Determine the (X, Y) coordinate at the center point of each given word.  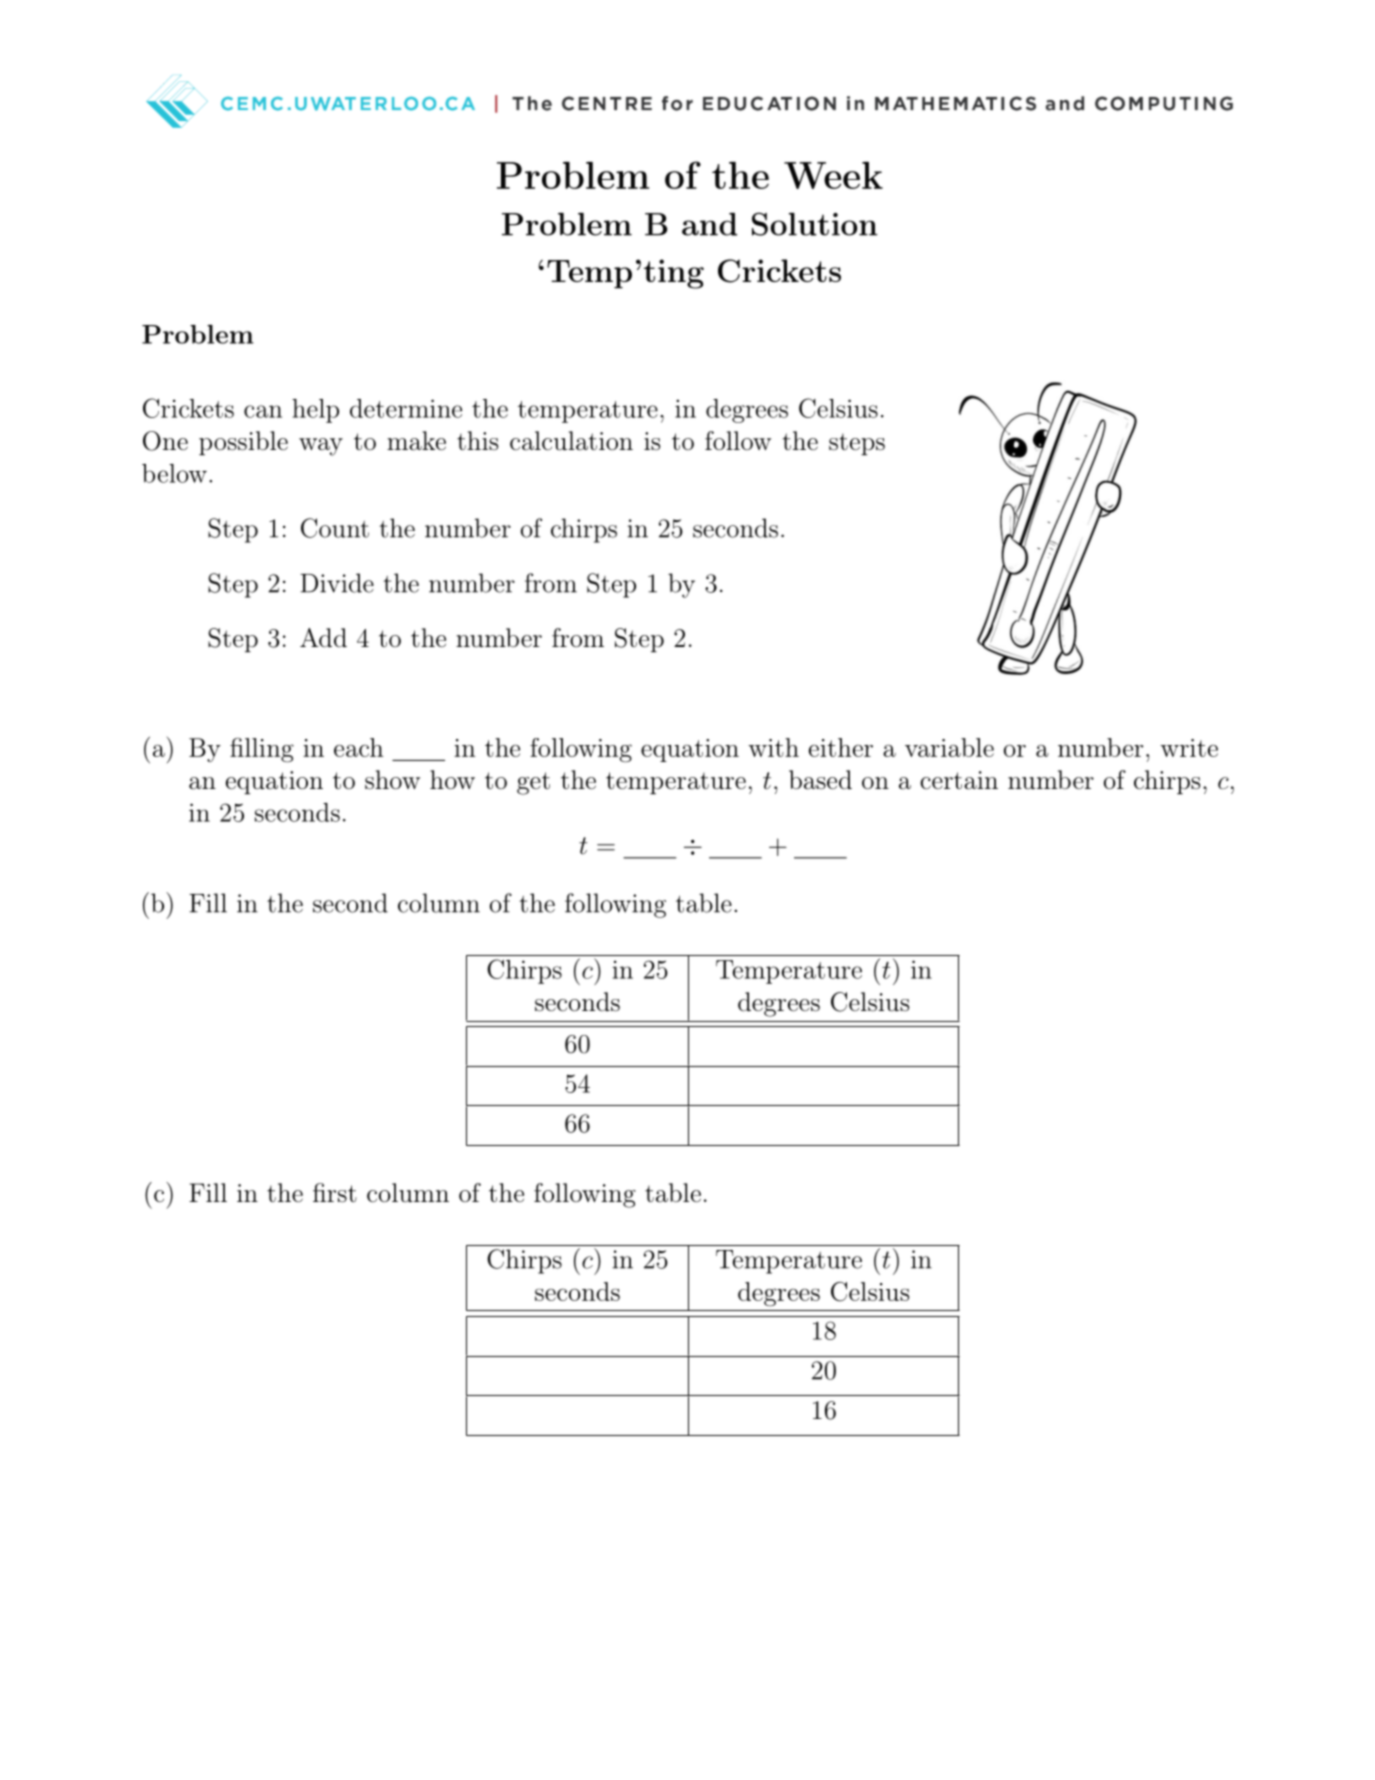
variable (949, 747)
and (709, 224)
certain (959, 780)
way (321, 447)
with (773, 747)
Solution (815, 224)
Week (833, 175)
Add (323, 638)
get (533, 783)
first (335, 1193)
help (315, 411)
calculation (571, 441)
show (392, 780)
